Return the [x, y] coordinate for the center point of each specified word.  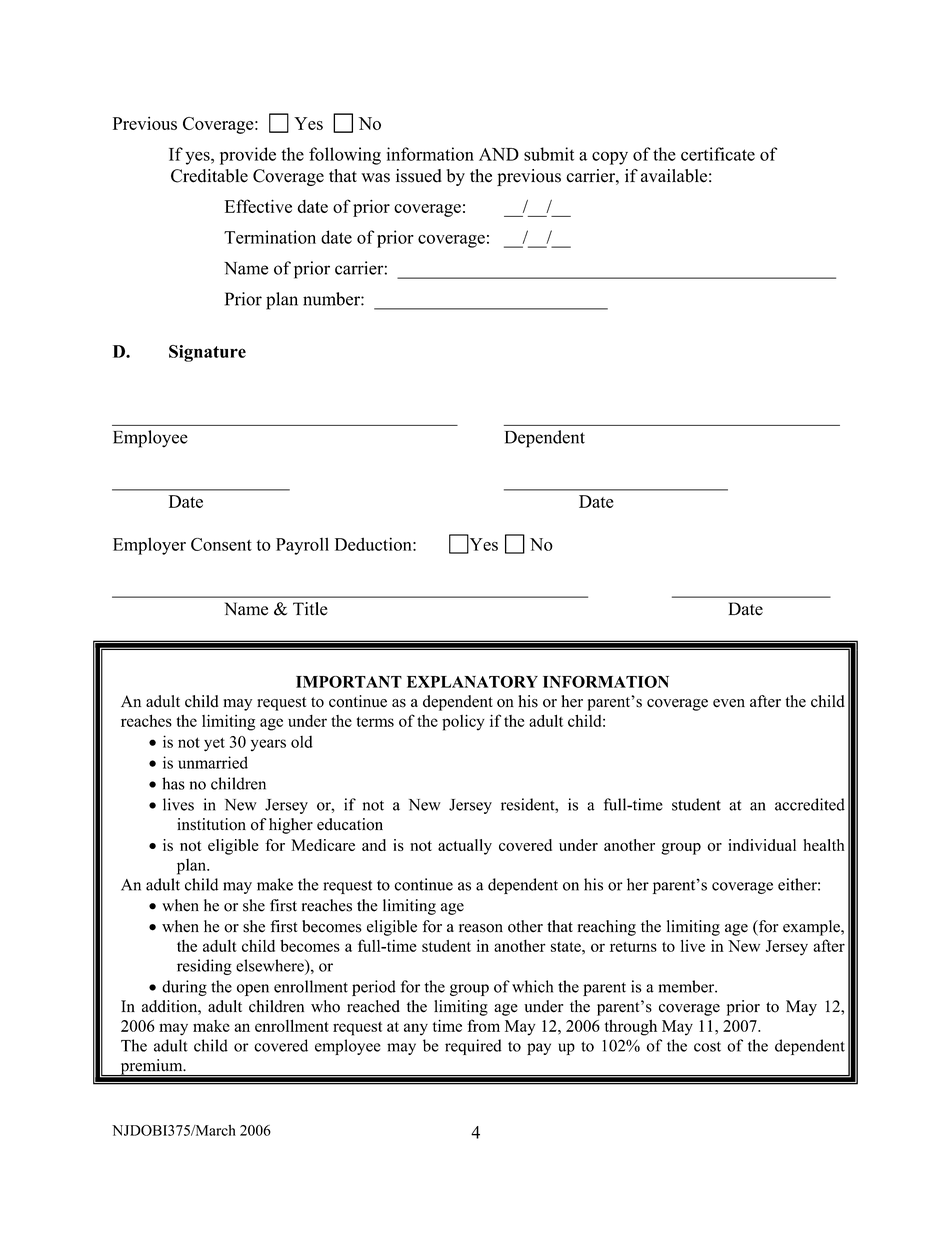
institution [211, 824]
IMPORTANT [349, 682]
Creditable [209, 176]
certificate [718, 154]
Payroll [302, 546]
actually [465, 847]
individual [762, 845]
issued [419, 176]
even [729, 703]
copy [610, 158]
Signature [207, 353]
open [253, 990]
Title [310, 609]
